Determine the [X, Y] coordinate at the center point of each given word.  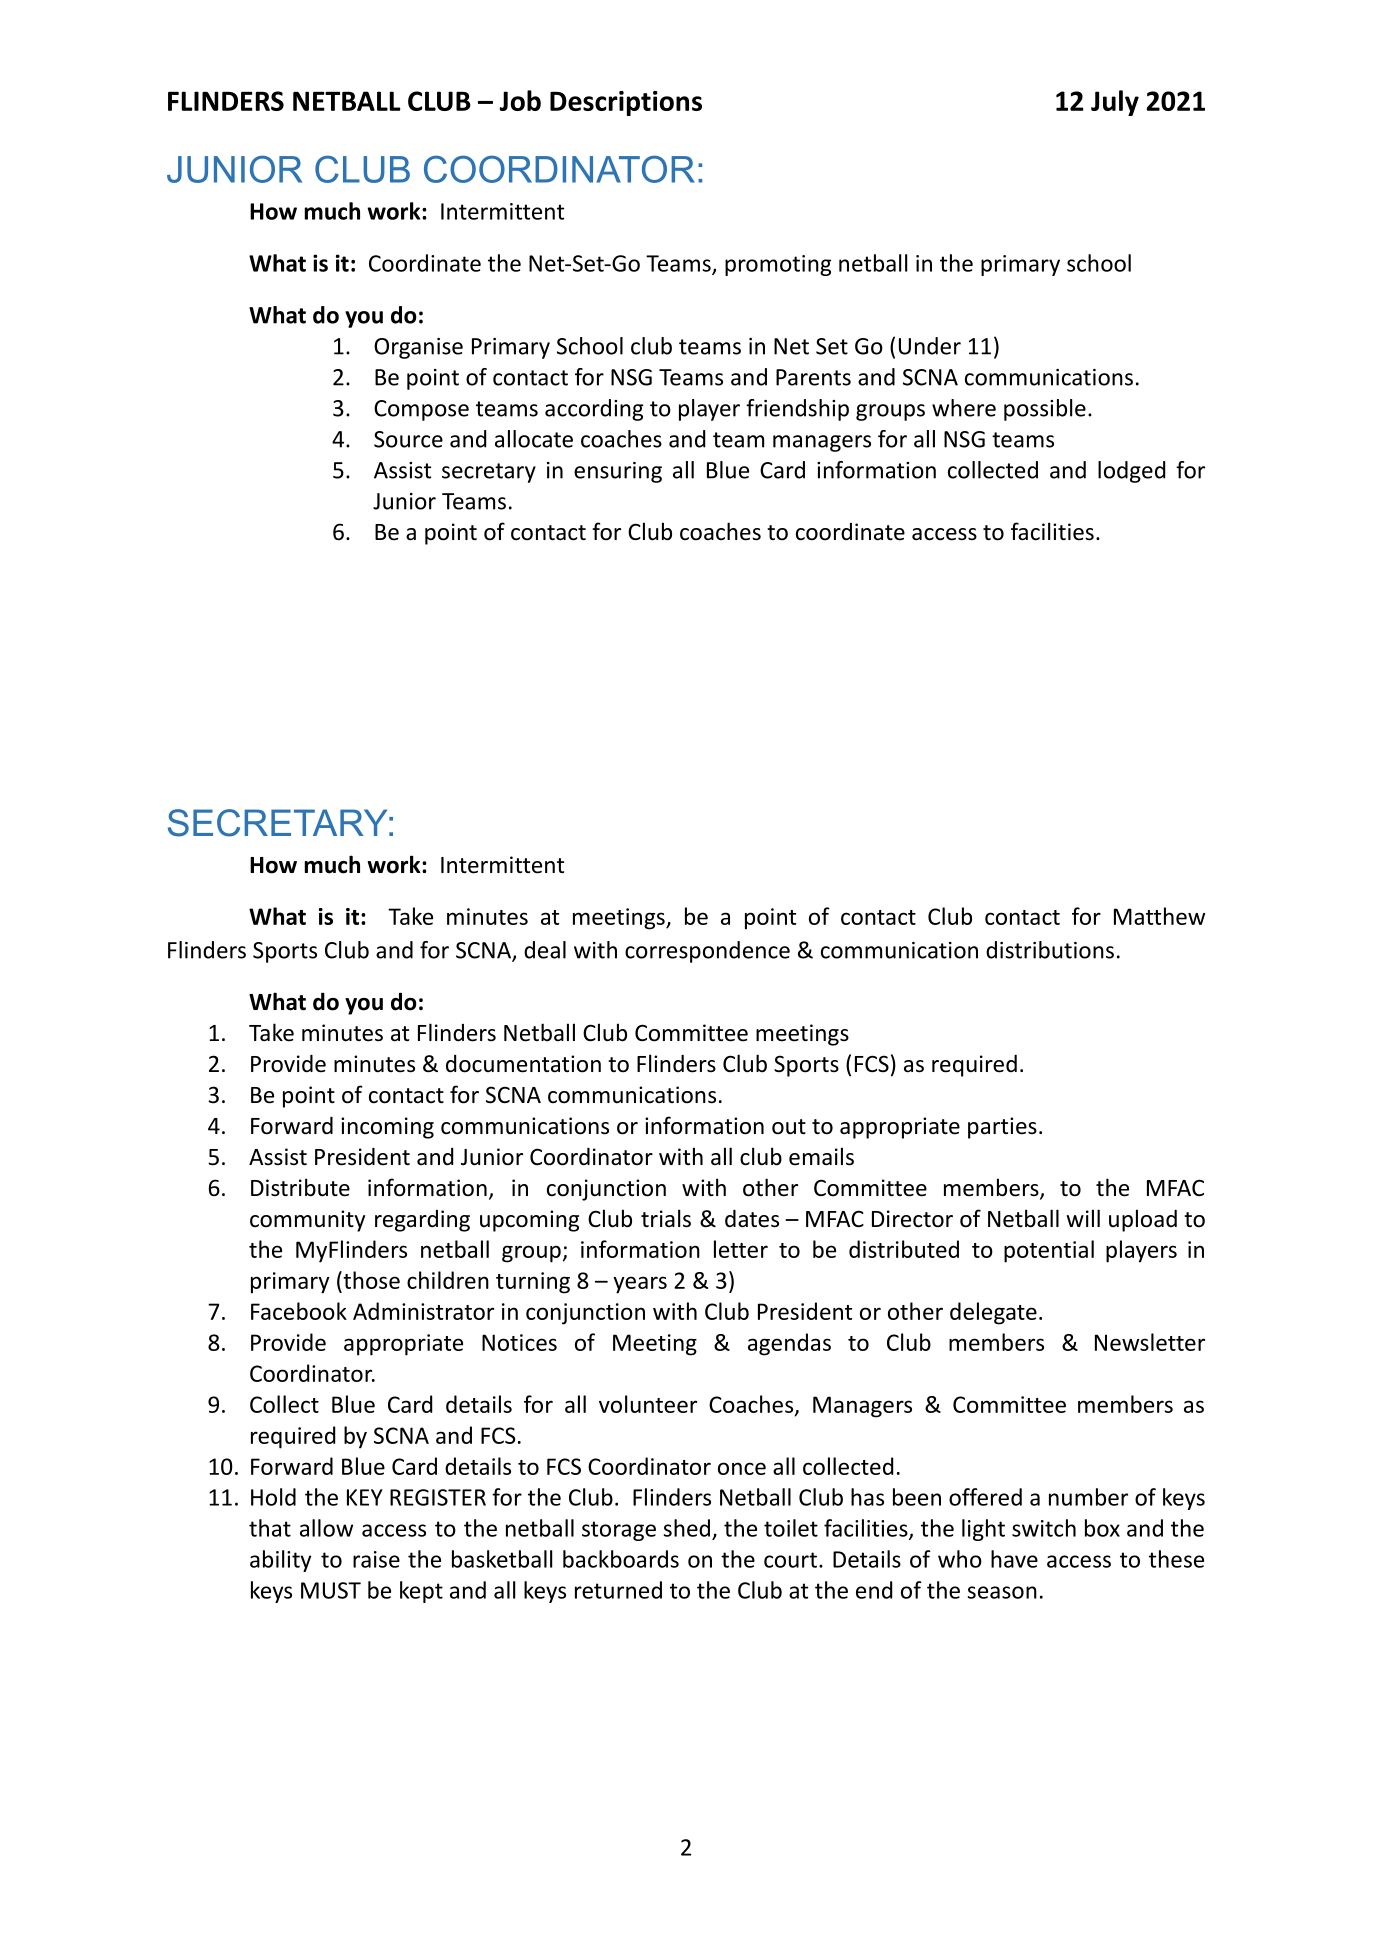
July [1115, 103]
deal [545, 950]
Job [520, 100]
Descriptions [626, 103]
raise [376, 1559]
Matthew [1159, 916]
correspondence [707, 952]
